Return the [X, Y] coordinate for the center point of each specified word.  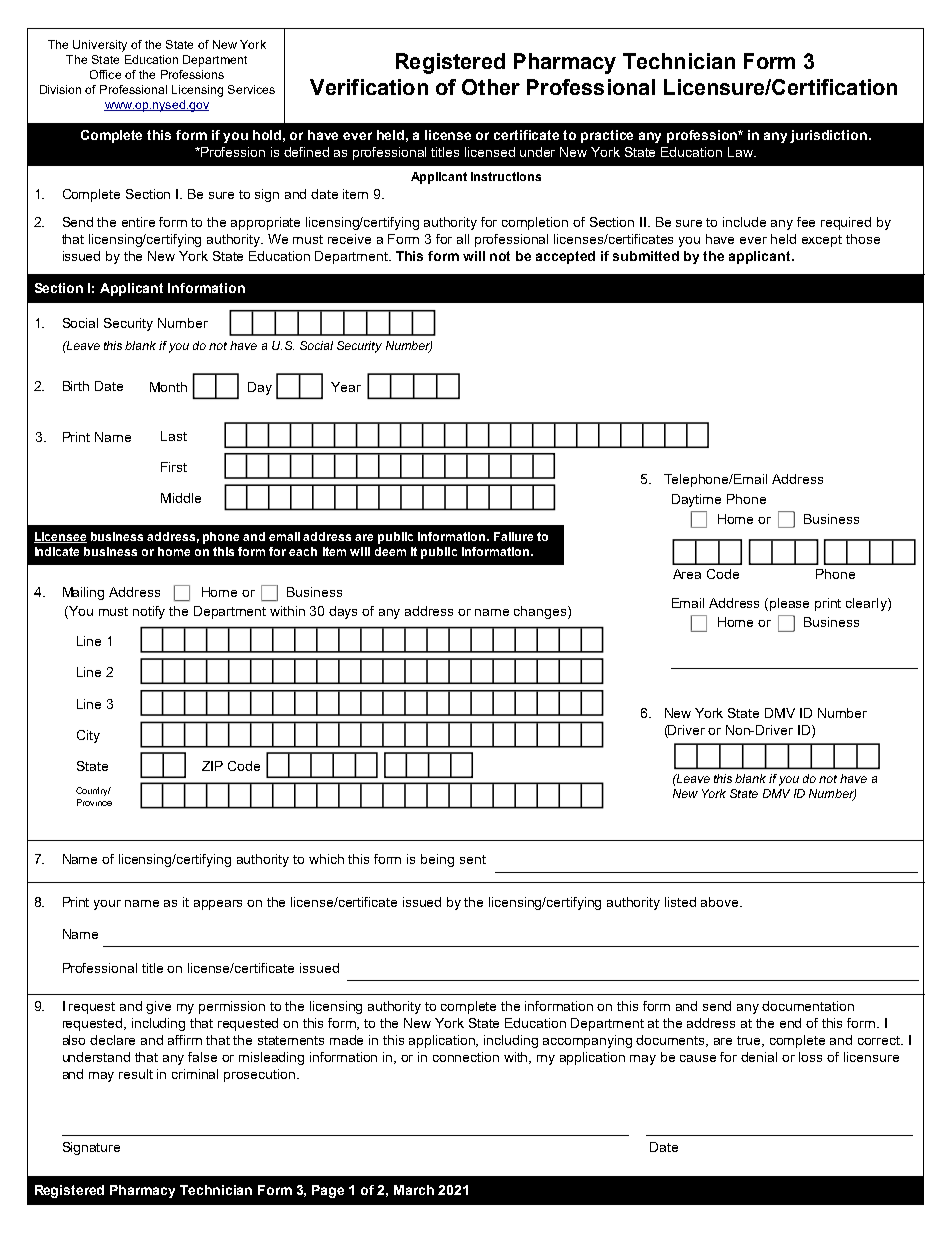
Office [105, 74]
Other [491, 87]
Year [346, 387]
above [721, 902]
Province [94, 802]
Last [174, 436]
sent [473, 859]
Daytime [696, 500]
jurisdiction [828, 136]
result [136, 1074]
